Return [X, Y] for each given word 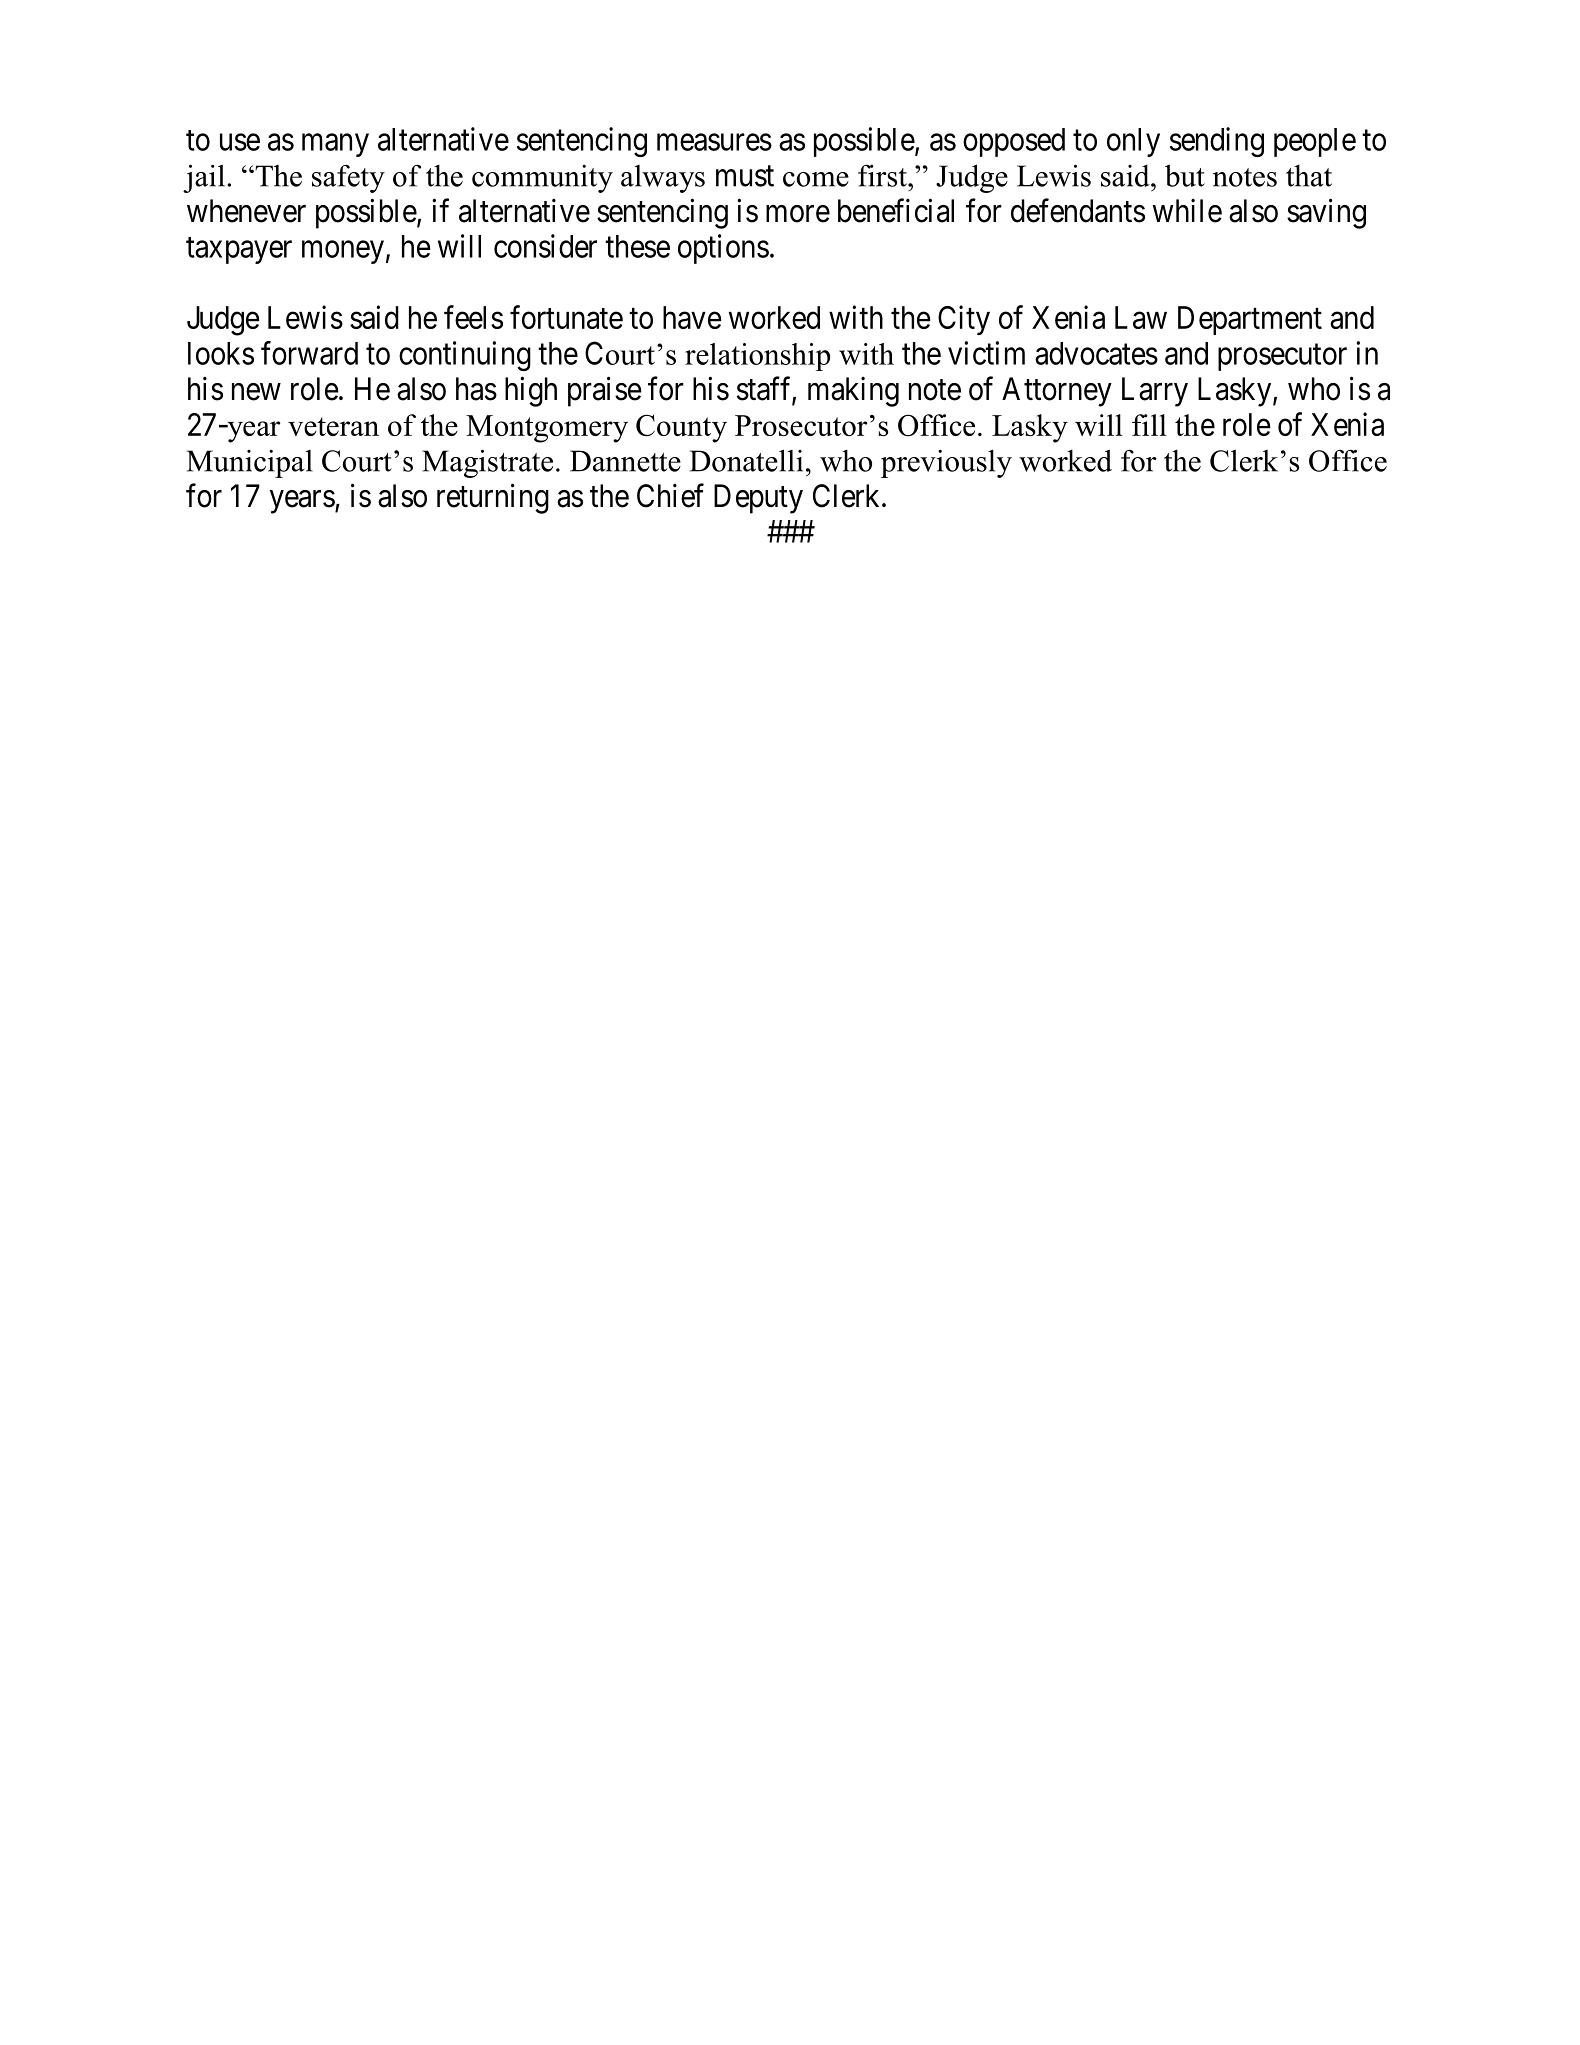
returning [493, 498]
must [745, 176]
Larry [1155, 392]
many [335, 145]
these [637, 246]
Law [1141, 317]
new [256, 392]
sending [1217, 142]
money [343, 252]
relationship [757, 357]
